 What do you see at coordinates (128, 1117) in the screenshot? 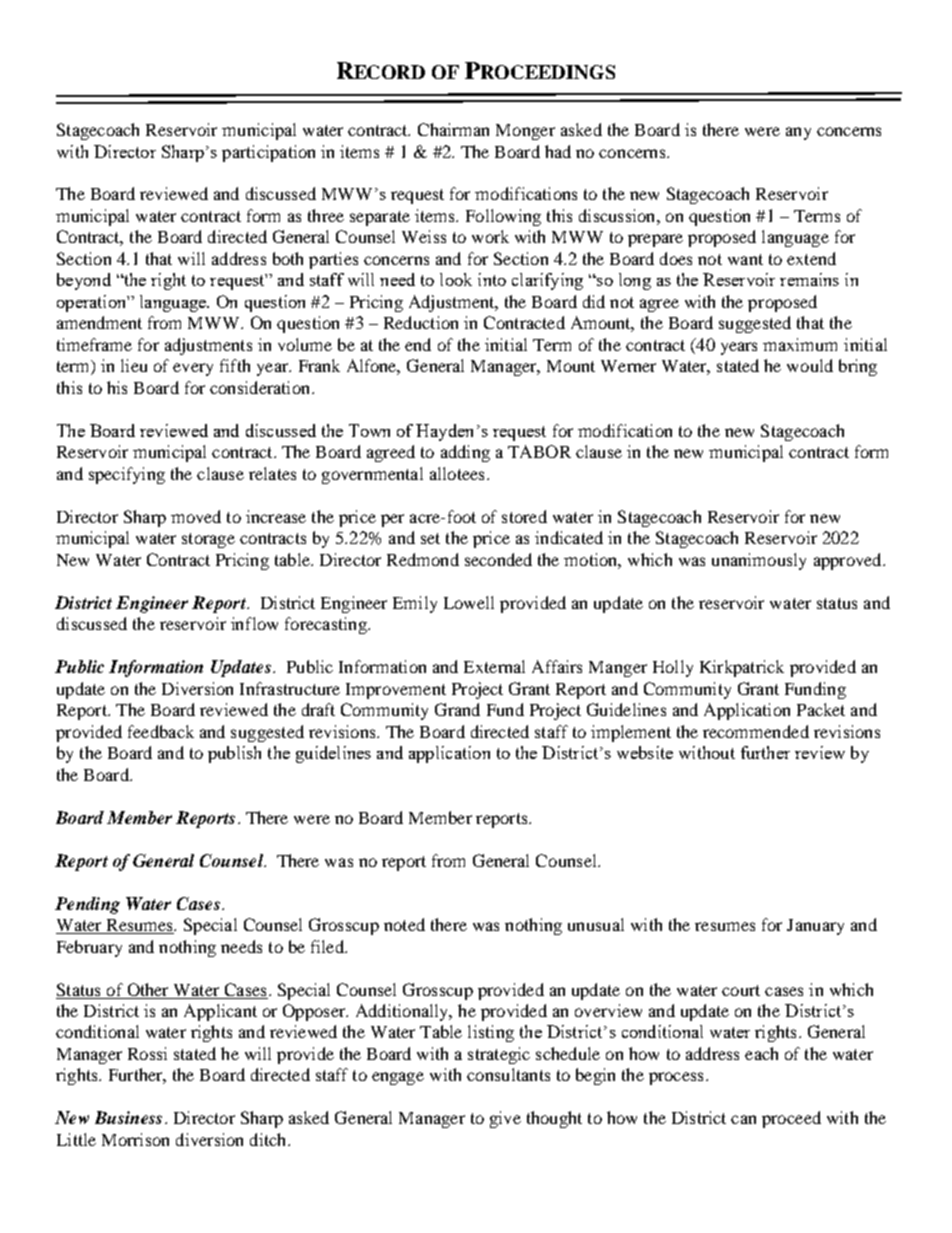
I see `Business` at bounding box center [128, 1117].
